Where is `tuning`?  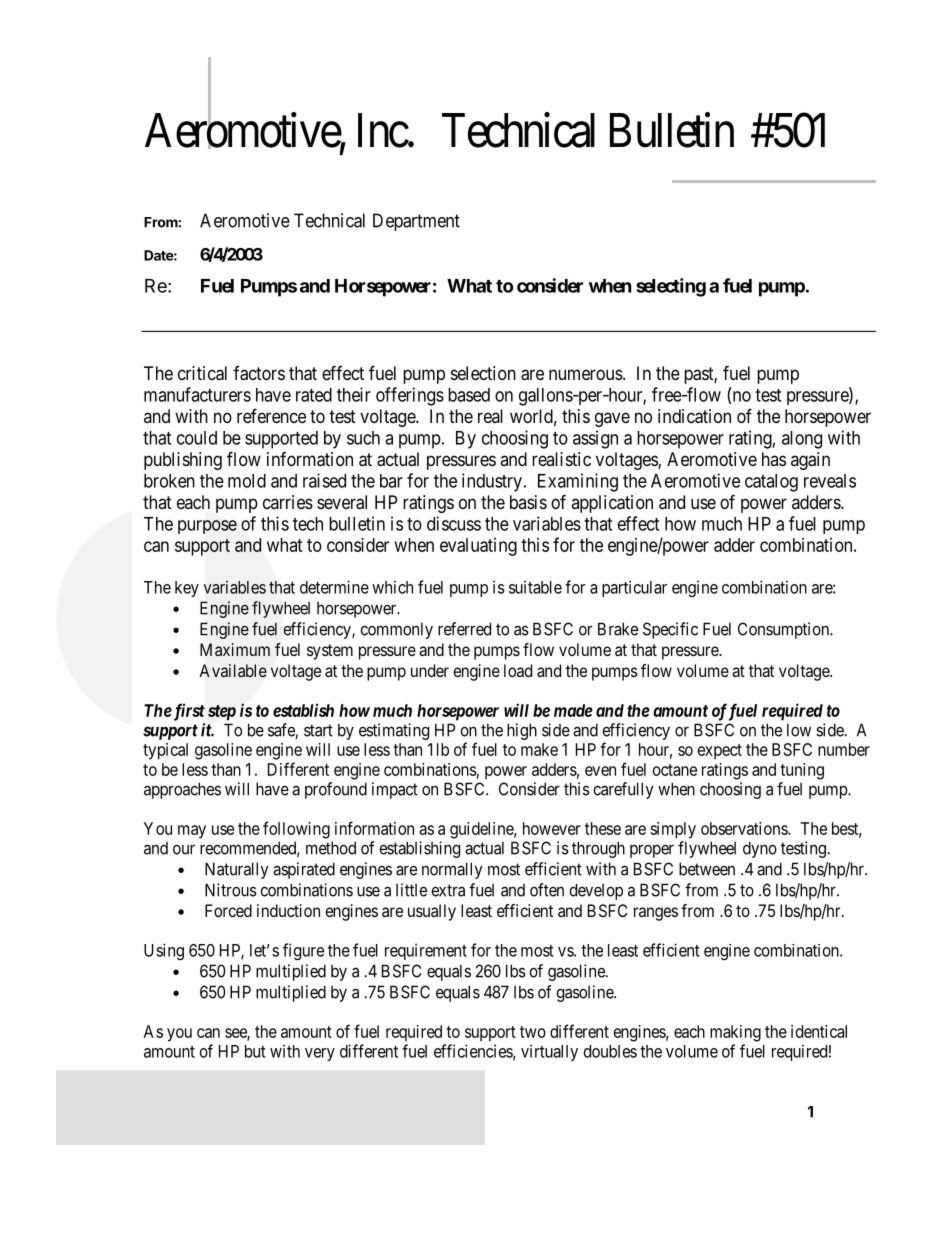 tuning is located at coordinates (802, 771).
